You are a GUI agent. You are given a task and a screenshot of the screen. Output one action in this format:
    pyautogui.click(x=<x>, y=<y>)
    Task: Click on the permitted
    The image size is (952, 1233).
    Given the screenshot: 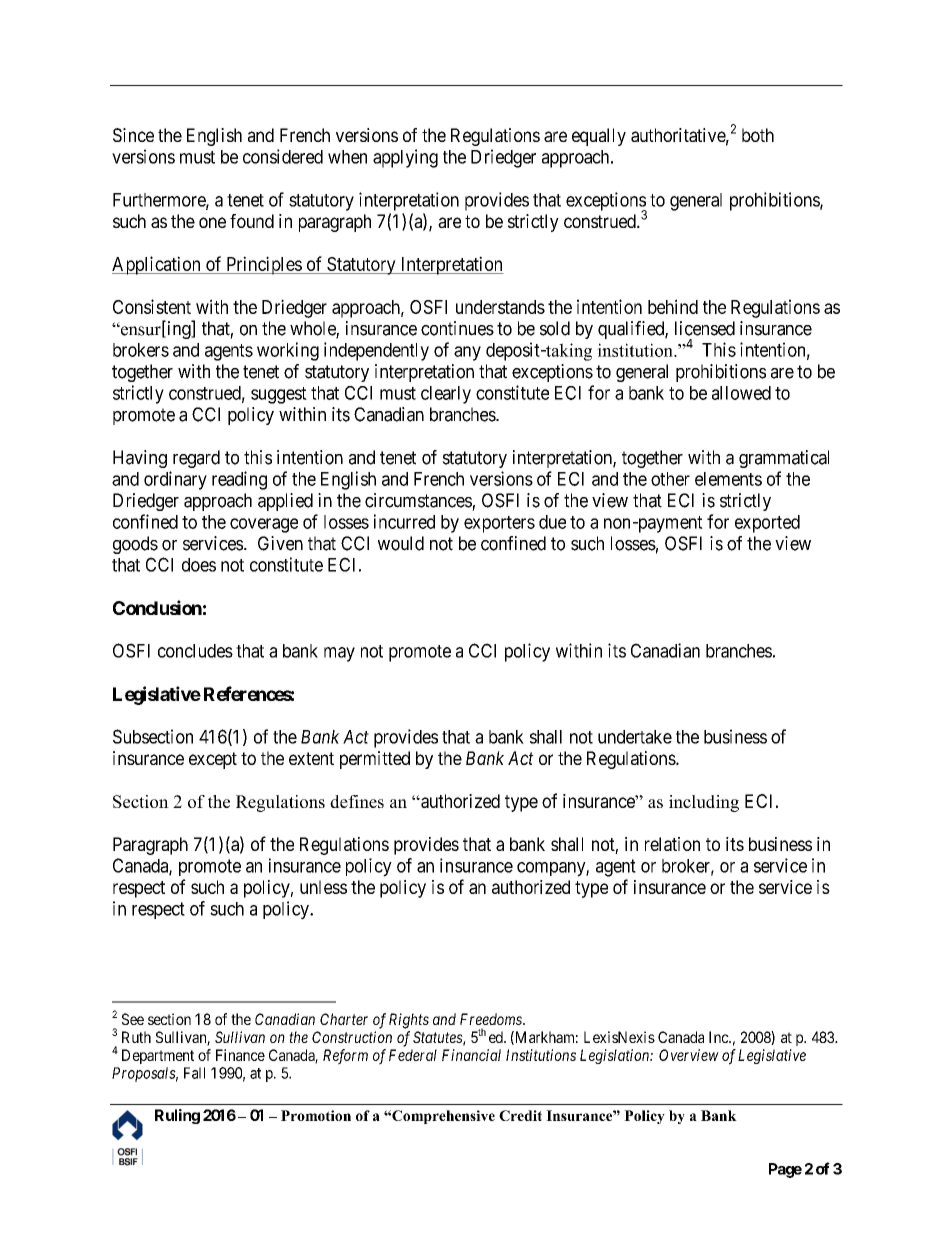 What is the action you would take?
    pyautogui.click(x=375, y=760)
